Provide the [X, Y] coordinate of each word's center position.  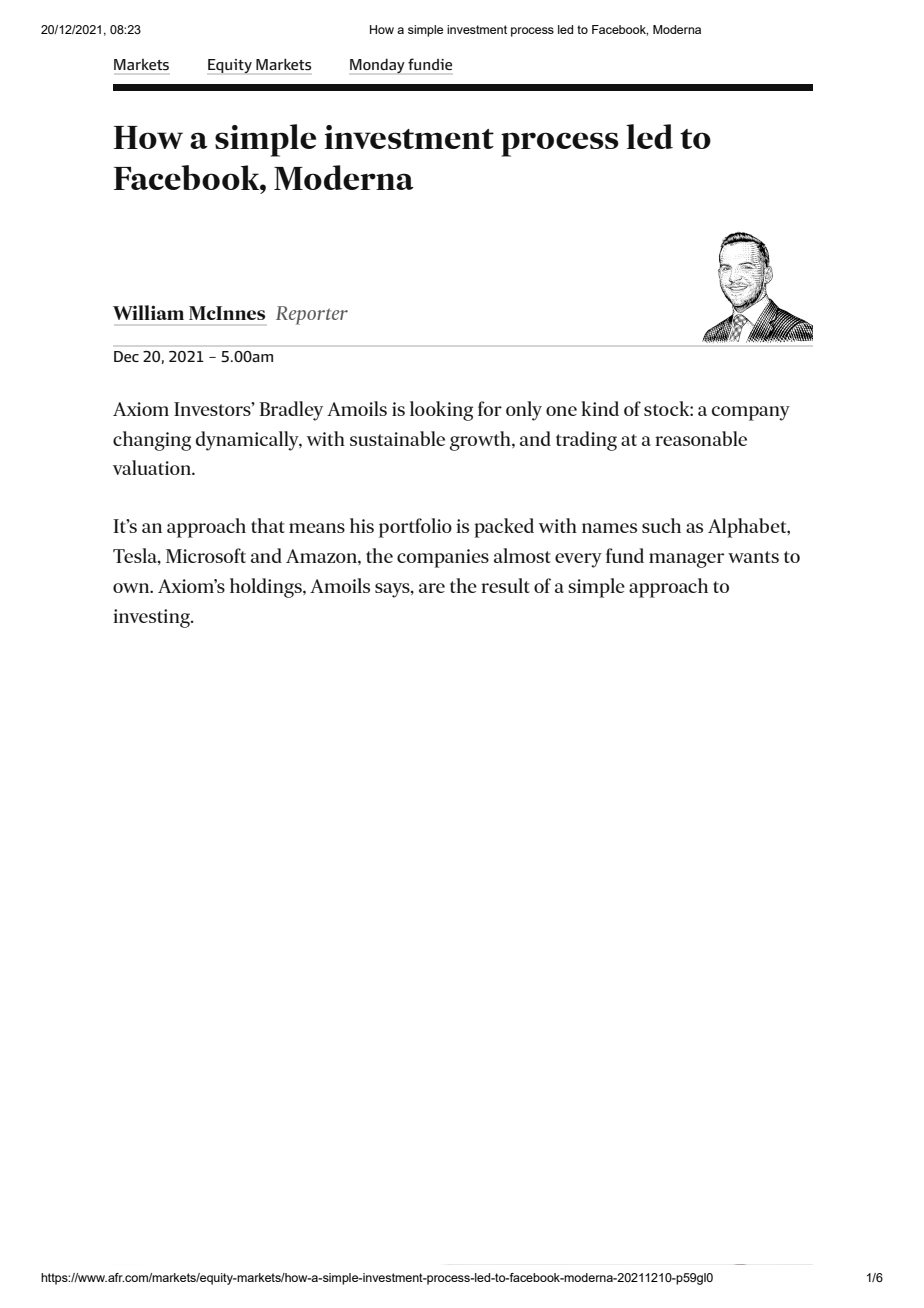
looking [441, 411]
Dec [126, 356]
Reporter [312, 315]
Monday [377, 66]
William [148, 312]
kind [600, 408]
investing [152, 618]
